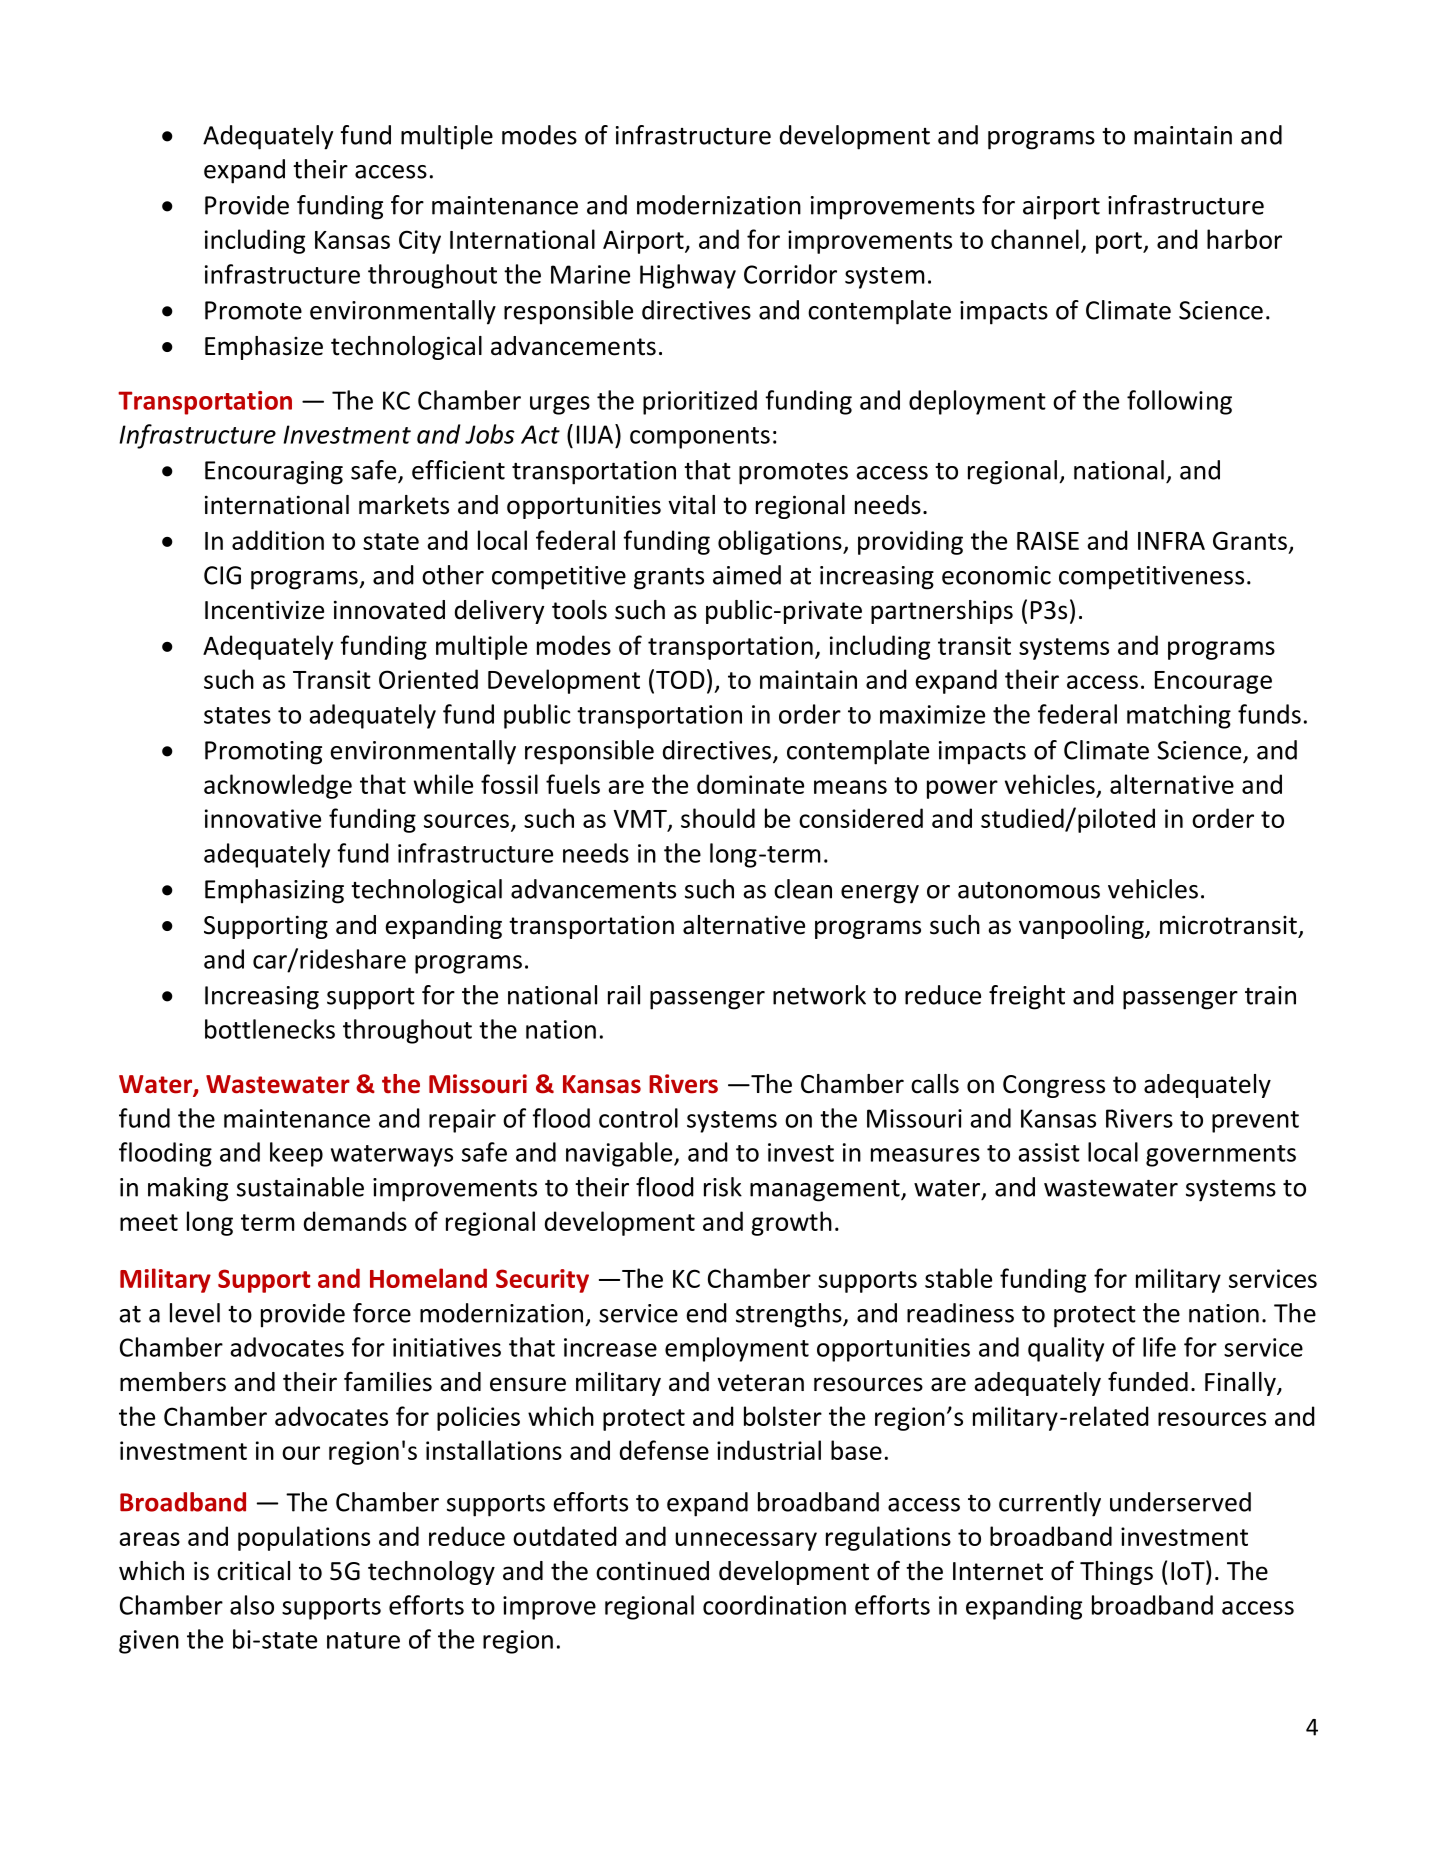 The height and width of the screenshot is (1858, 1436). Describe the element at coordinates (264, 348) in the screenshot. I see `Emphasize` at that location.
